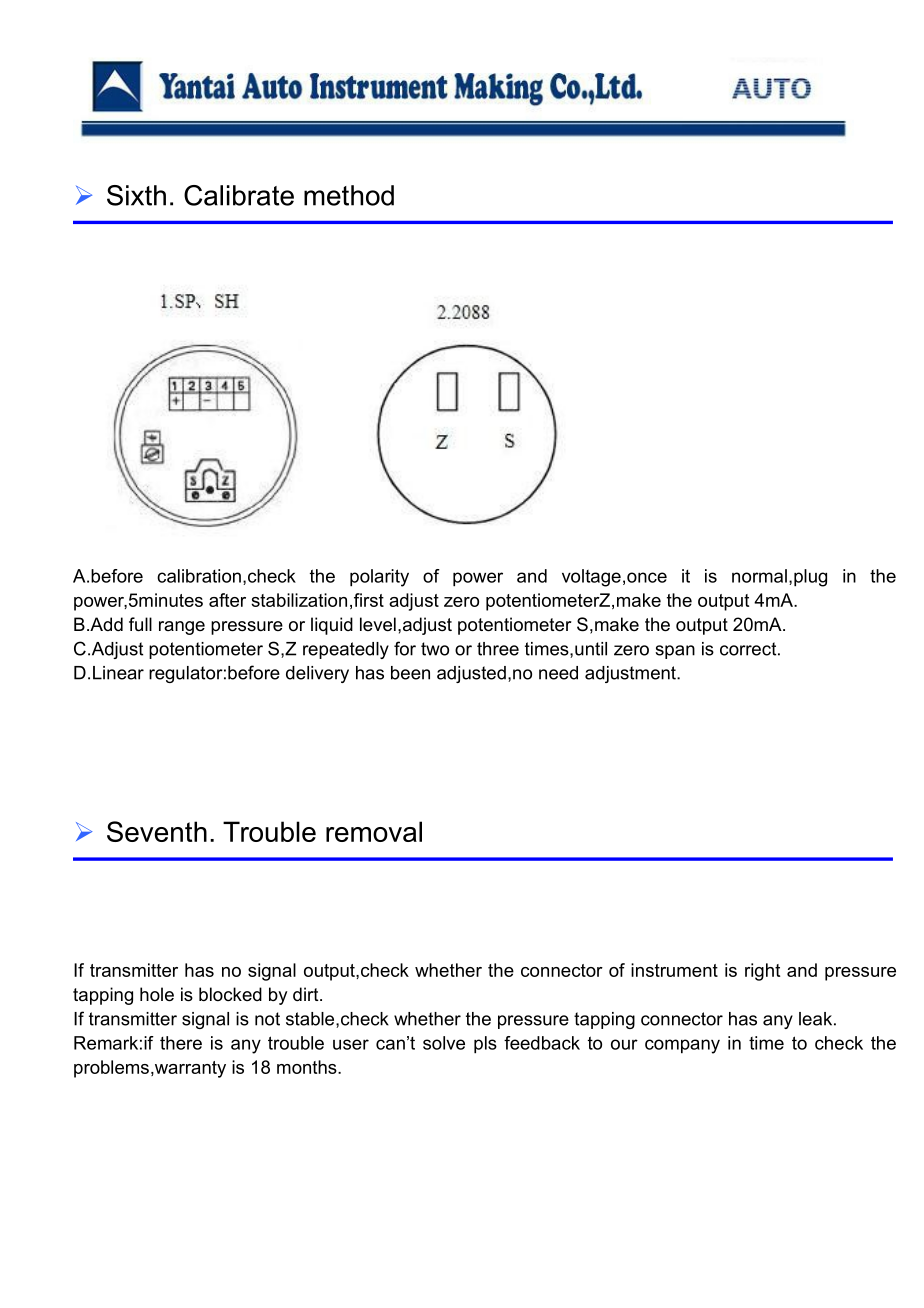 The width and height of the page is (924, 1308). I want to click on polarity, so click(379, 578).
